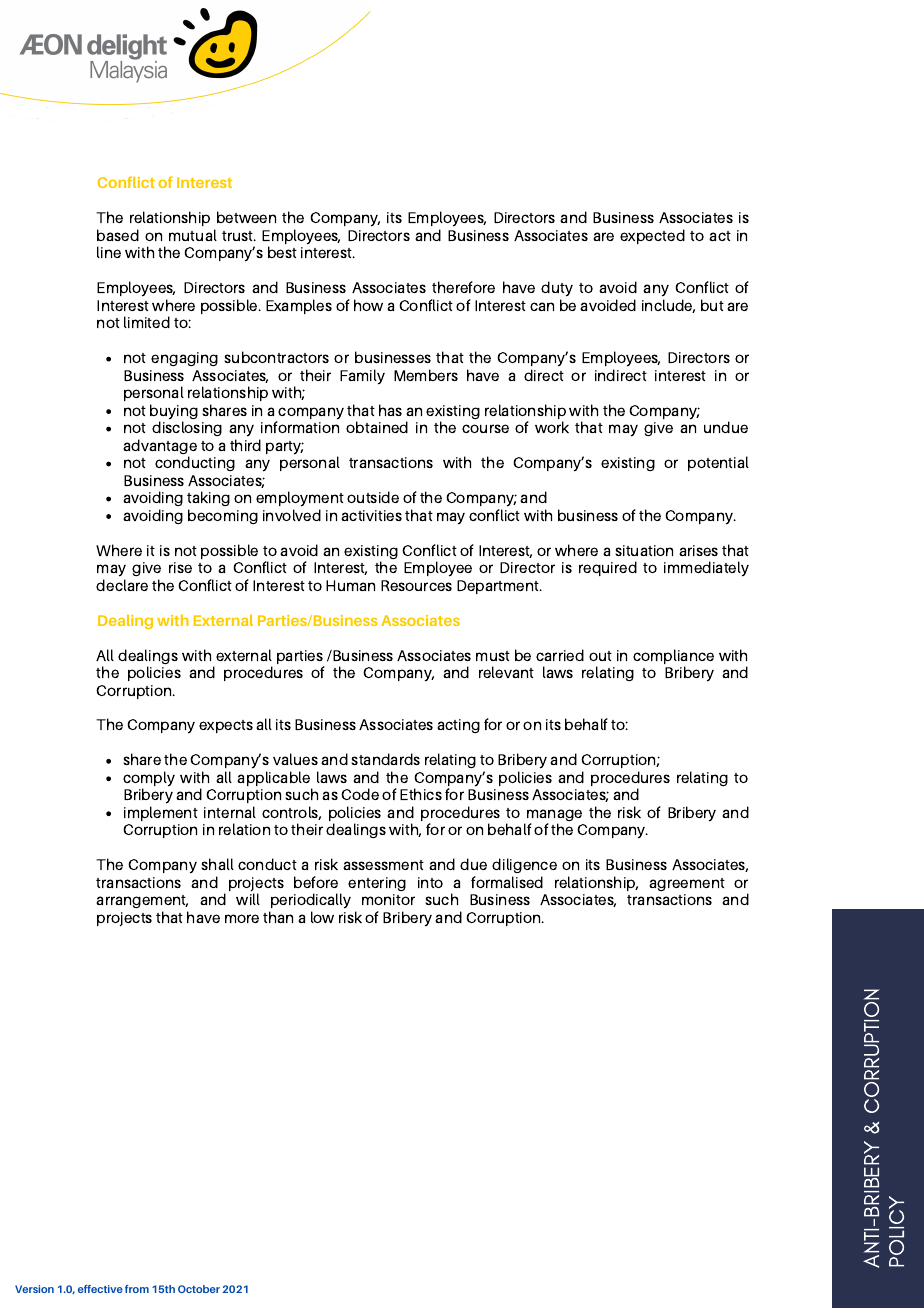 This screenshot has width=924, height=1308. Describe the element at coordinates (199, 1289) in the screenshot. I see `October` at that location.
